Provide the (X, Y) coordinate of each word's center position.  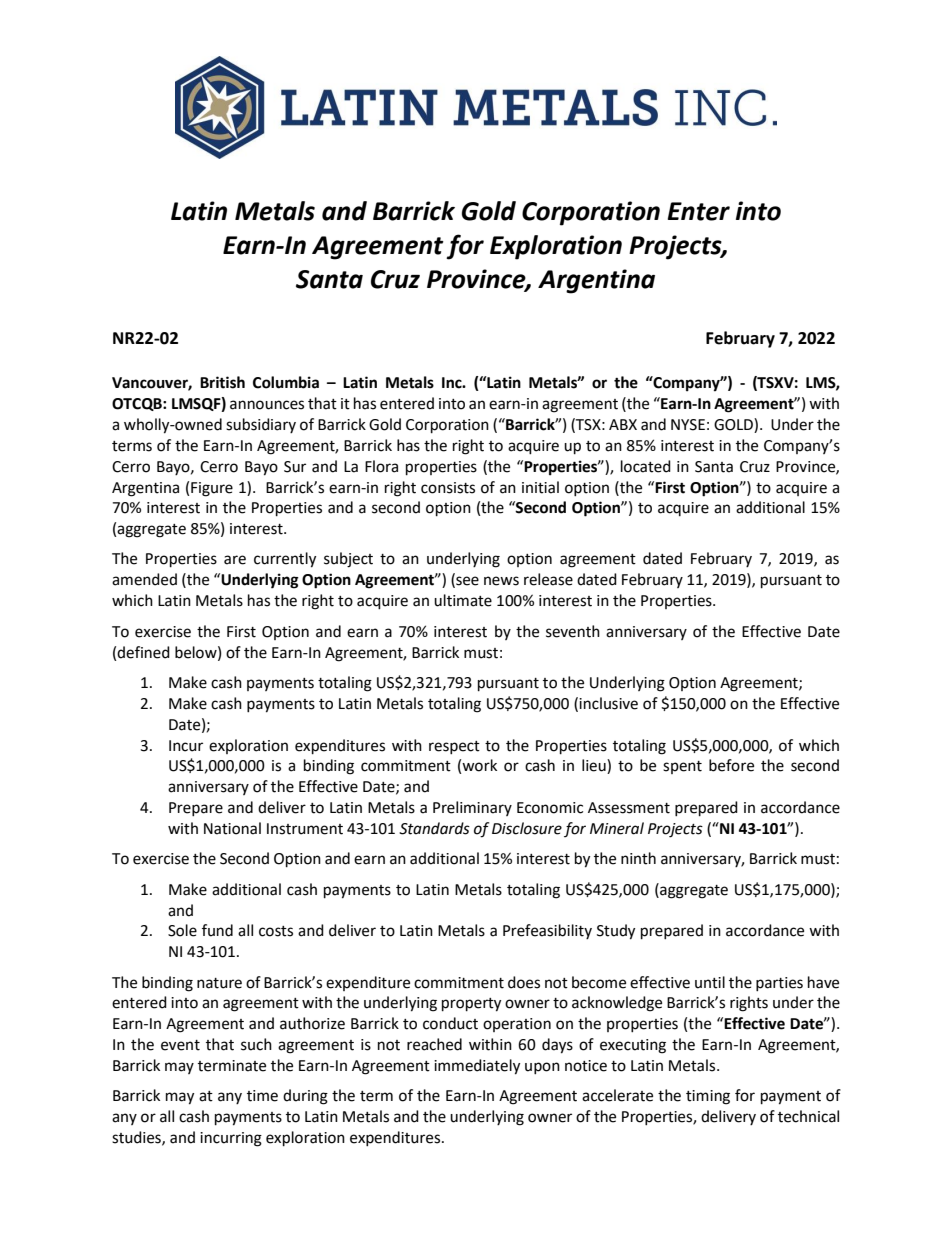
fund (217, 930)
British (222, 382)
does (524, 982)
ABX (623, 424)
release (548, 579)
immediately (477, 1067)
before (731, 765)
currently (285, 560)
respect (454, 747)
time (262, 1096)
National (232, 828)
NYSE (688, 425)
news (501, 581)
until (710, 982)
